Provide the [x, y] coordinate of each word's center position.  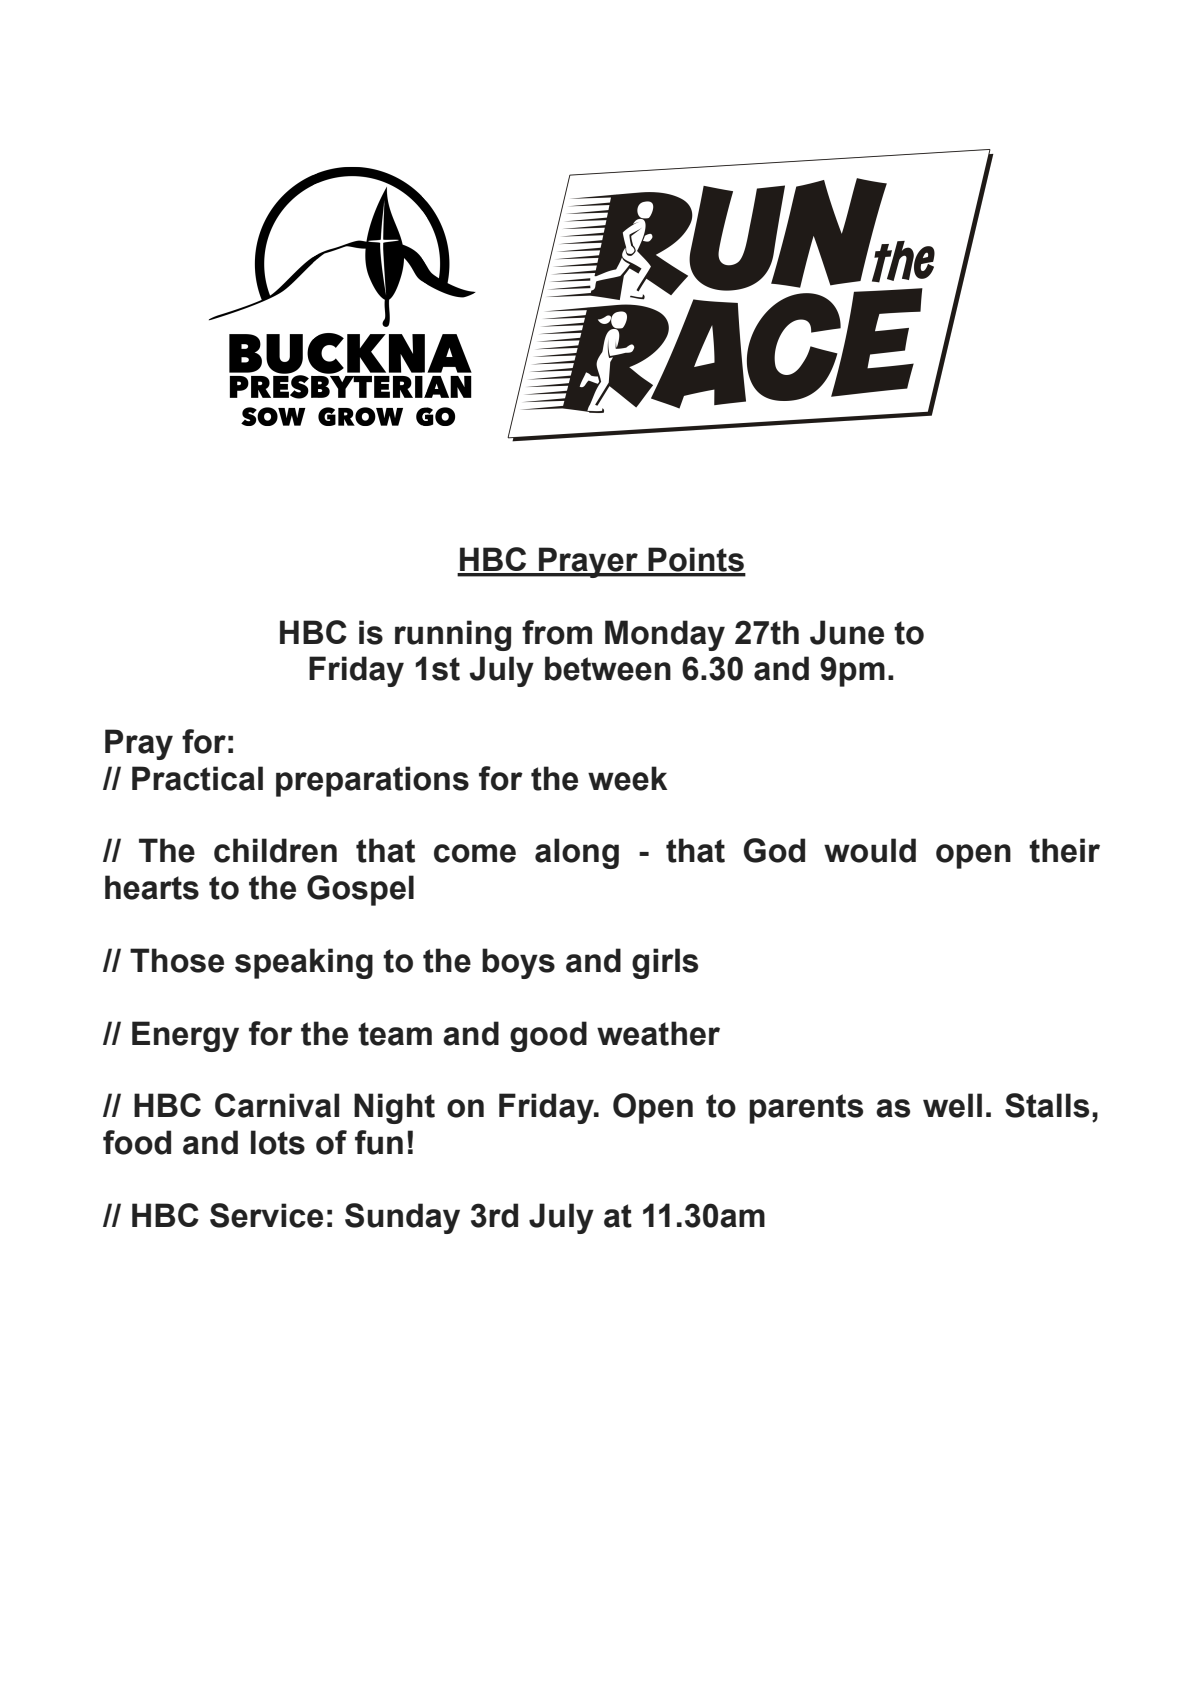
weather [658, 1033]
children [275, 850]
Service [266, 1215]
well [952, 1105]
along [577, 853]
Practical [197, 778]
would [870, 850]
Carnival [277, 1105]
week [627, 778]
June [847, 632]
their [1064, 850]
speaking [304, 963]
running [453, 635]
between [608, 668]
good [548, 1036]
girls [665, 963]
